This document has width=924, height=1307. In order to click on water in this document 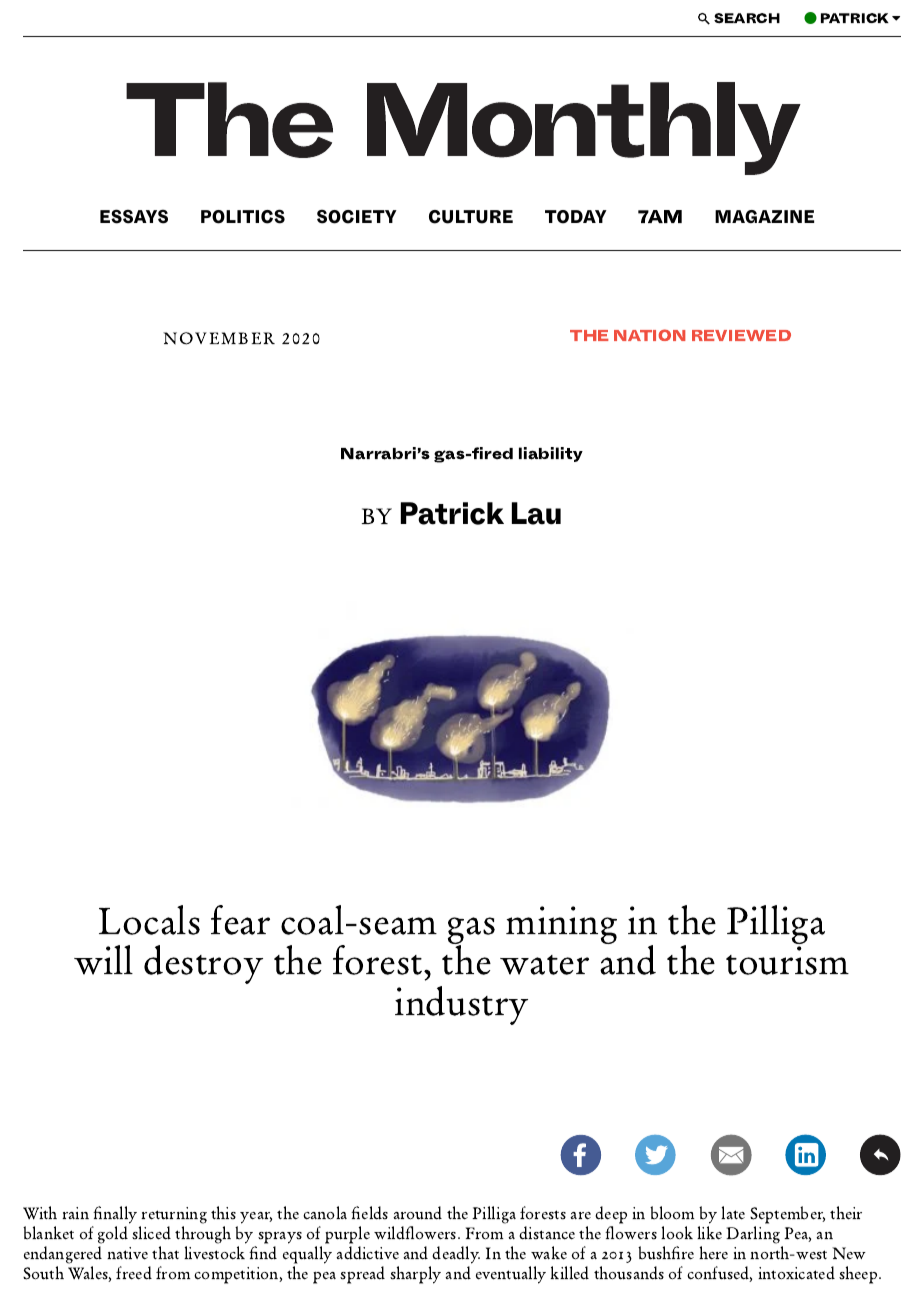, I will do `click(544, 965)`.
